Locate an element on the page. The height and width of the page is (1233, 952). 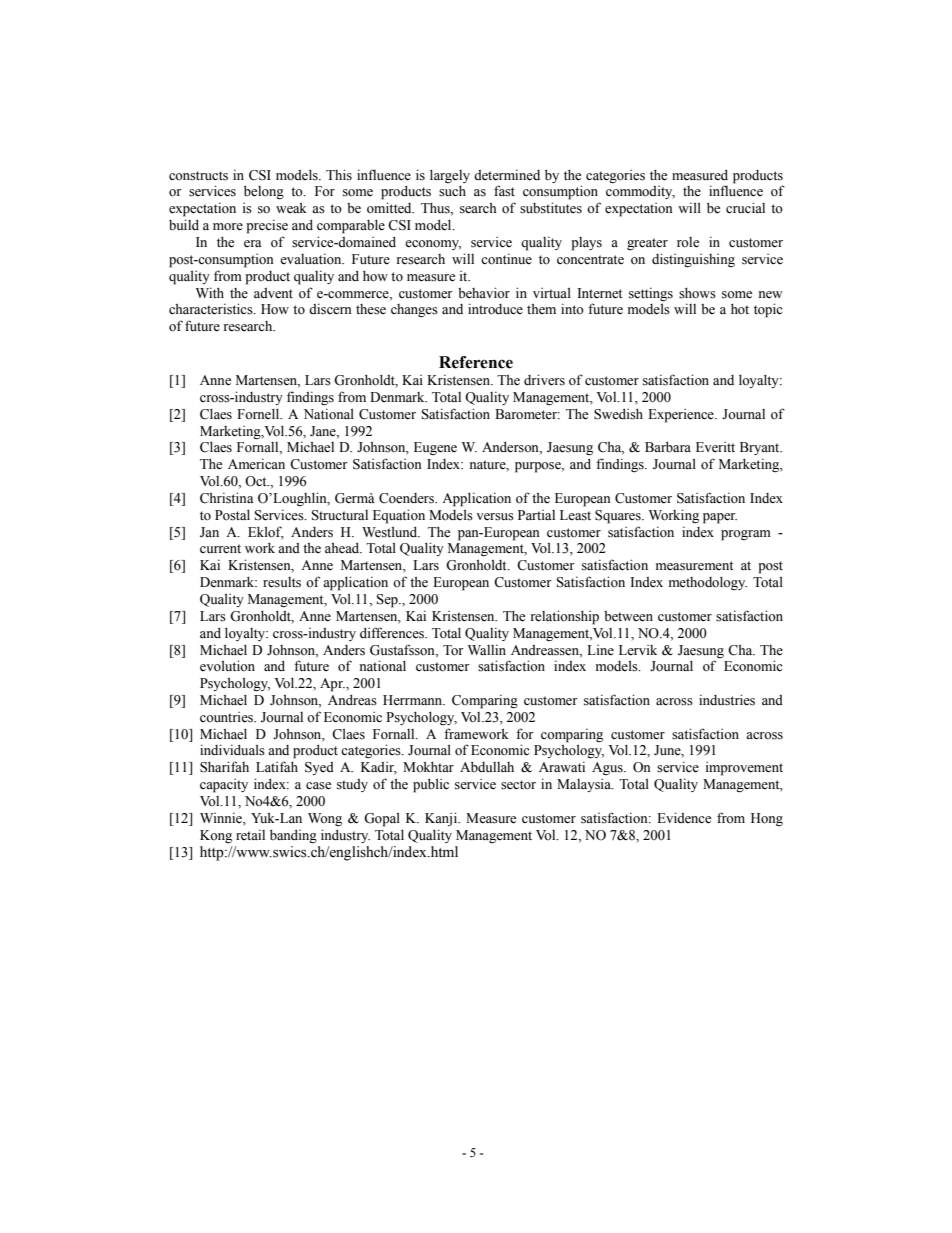
paper is located at coordinates (720, 518).
